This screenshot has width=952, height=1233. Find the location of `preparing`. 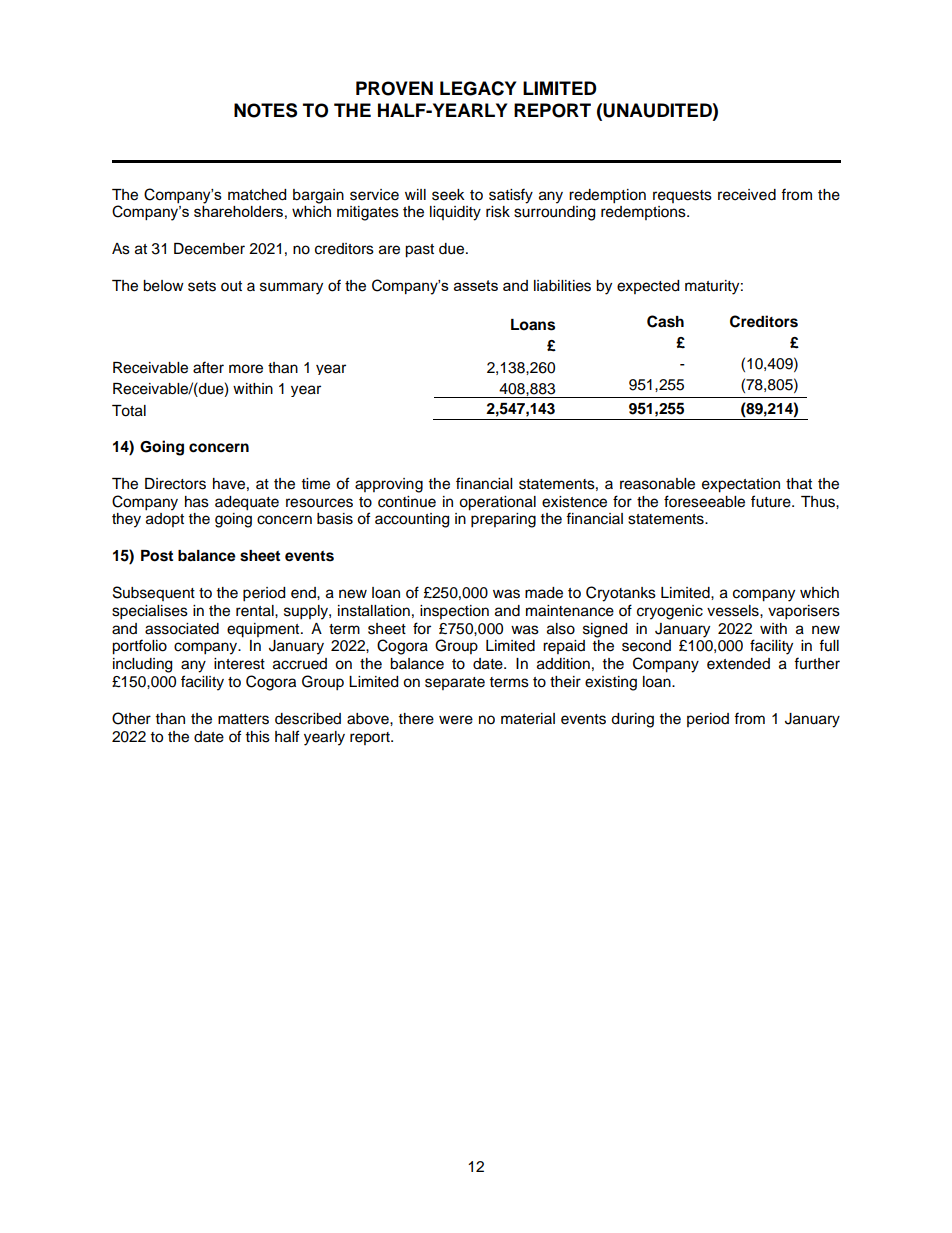

preparing is located at coordinates (503, 520).
